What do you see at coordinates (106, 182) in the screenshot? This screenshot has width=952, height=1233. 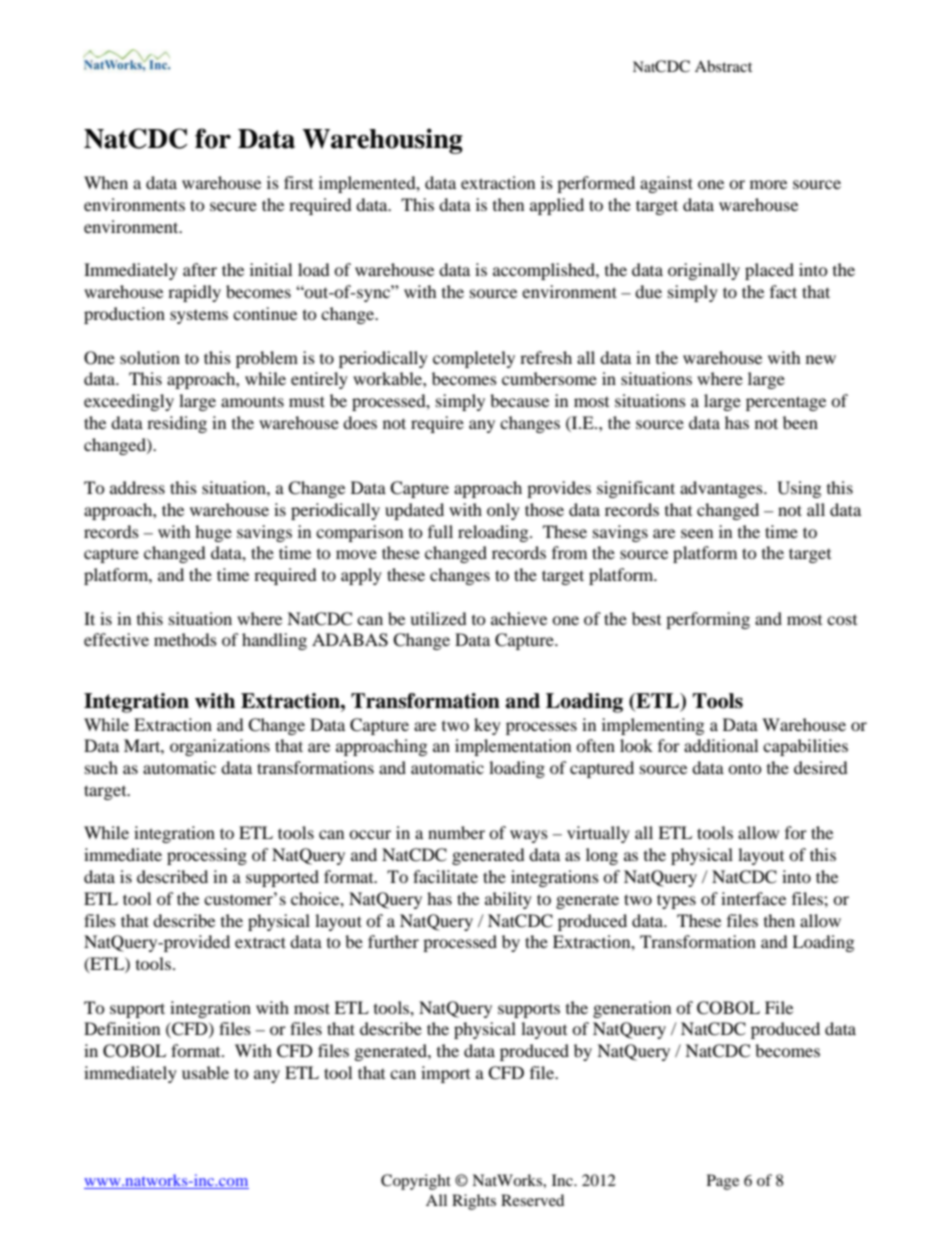 I see `When` at bounding box center [106, 182].
